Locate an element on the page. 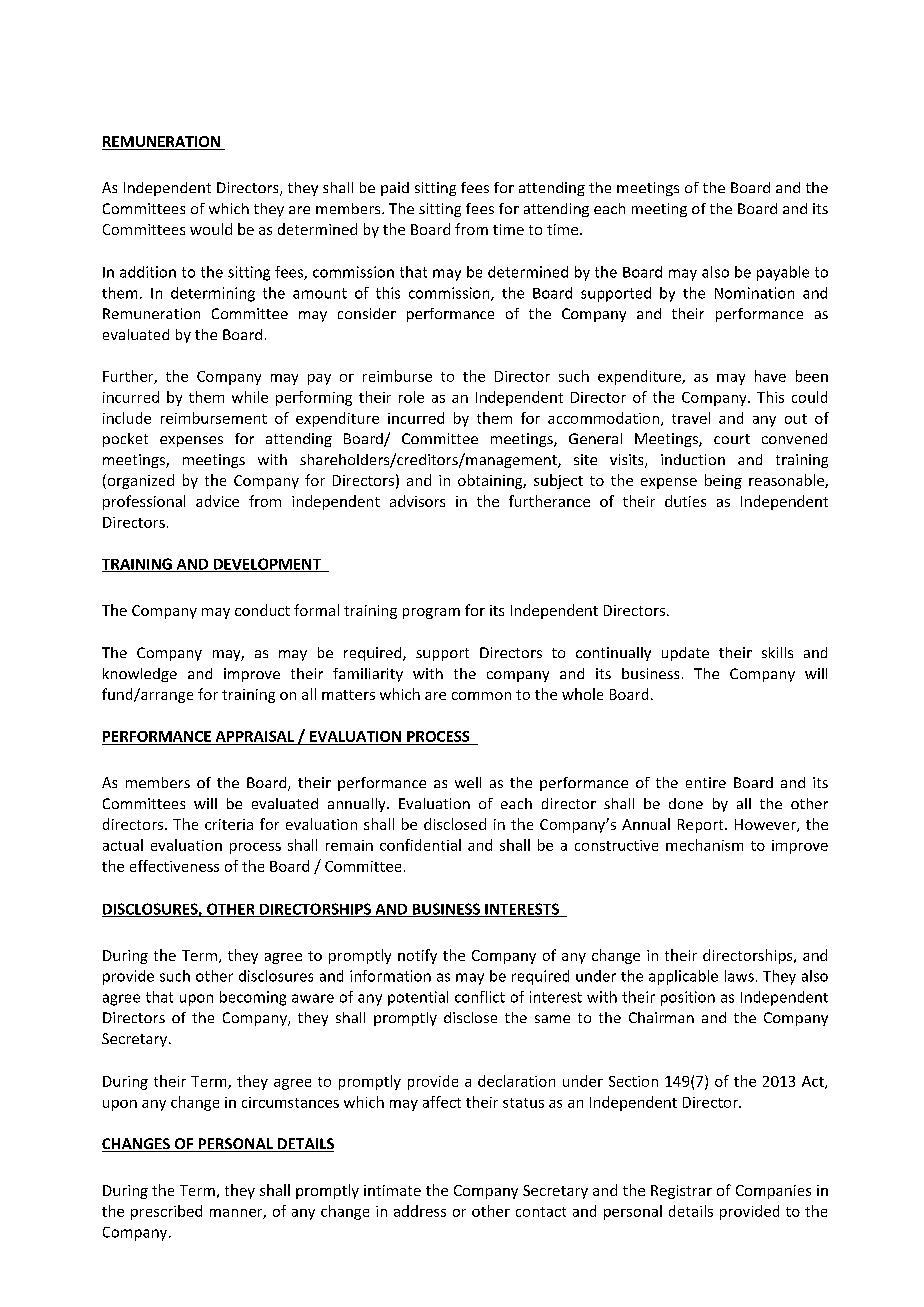  address is located at coordinates (420, 1211).
